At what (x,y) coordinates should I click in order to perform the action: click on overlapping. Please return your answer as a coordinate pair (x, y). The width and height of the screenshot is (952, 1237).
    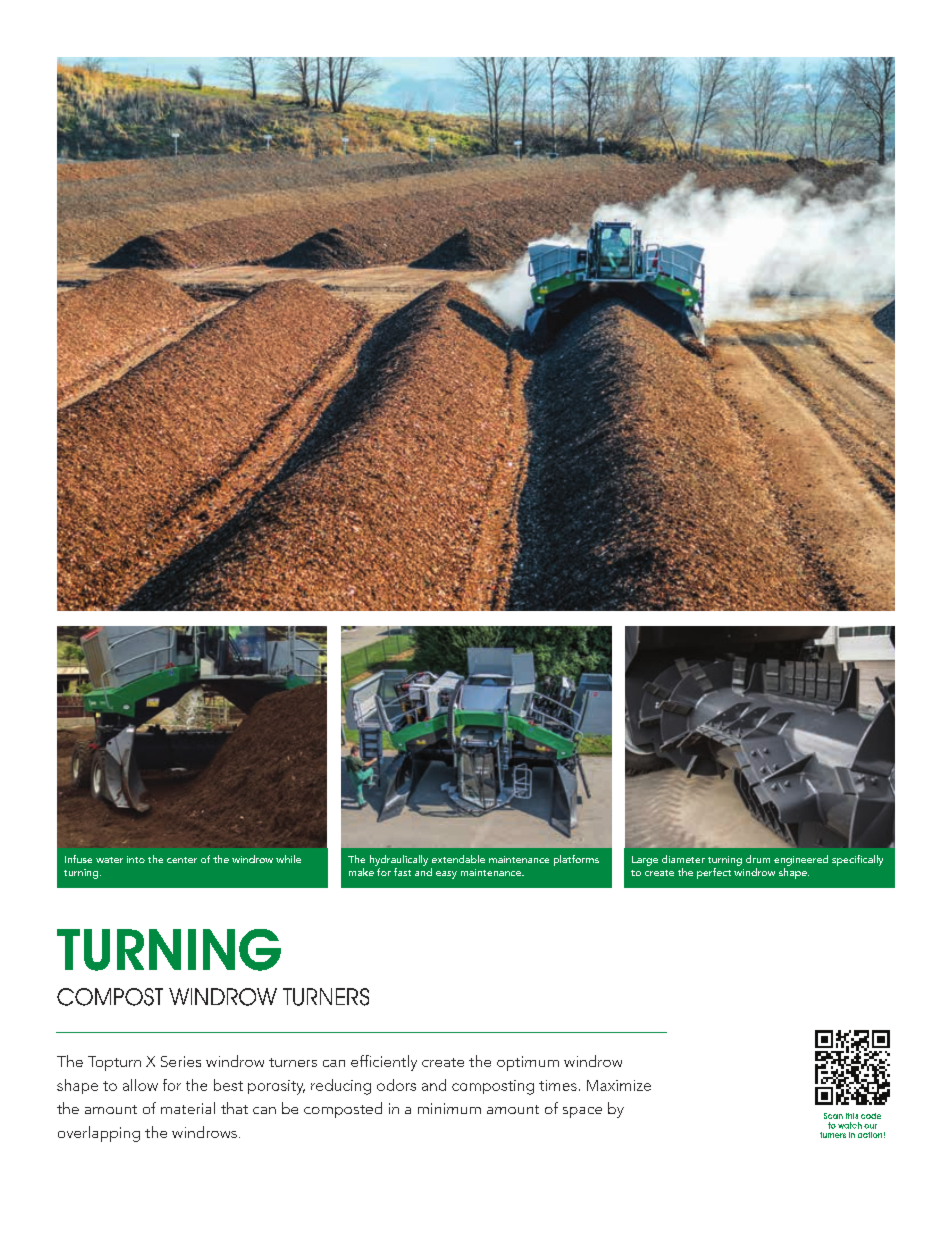
    Looking at the image, I should click on (99, 1134).
